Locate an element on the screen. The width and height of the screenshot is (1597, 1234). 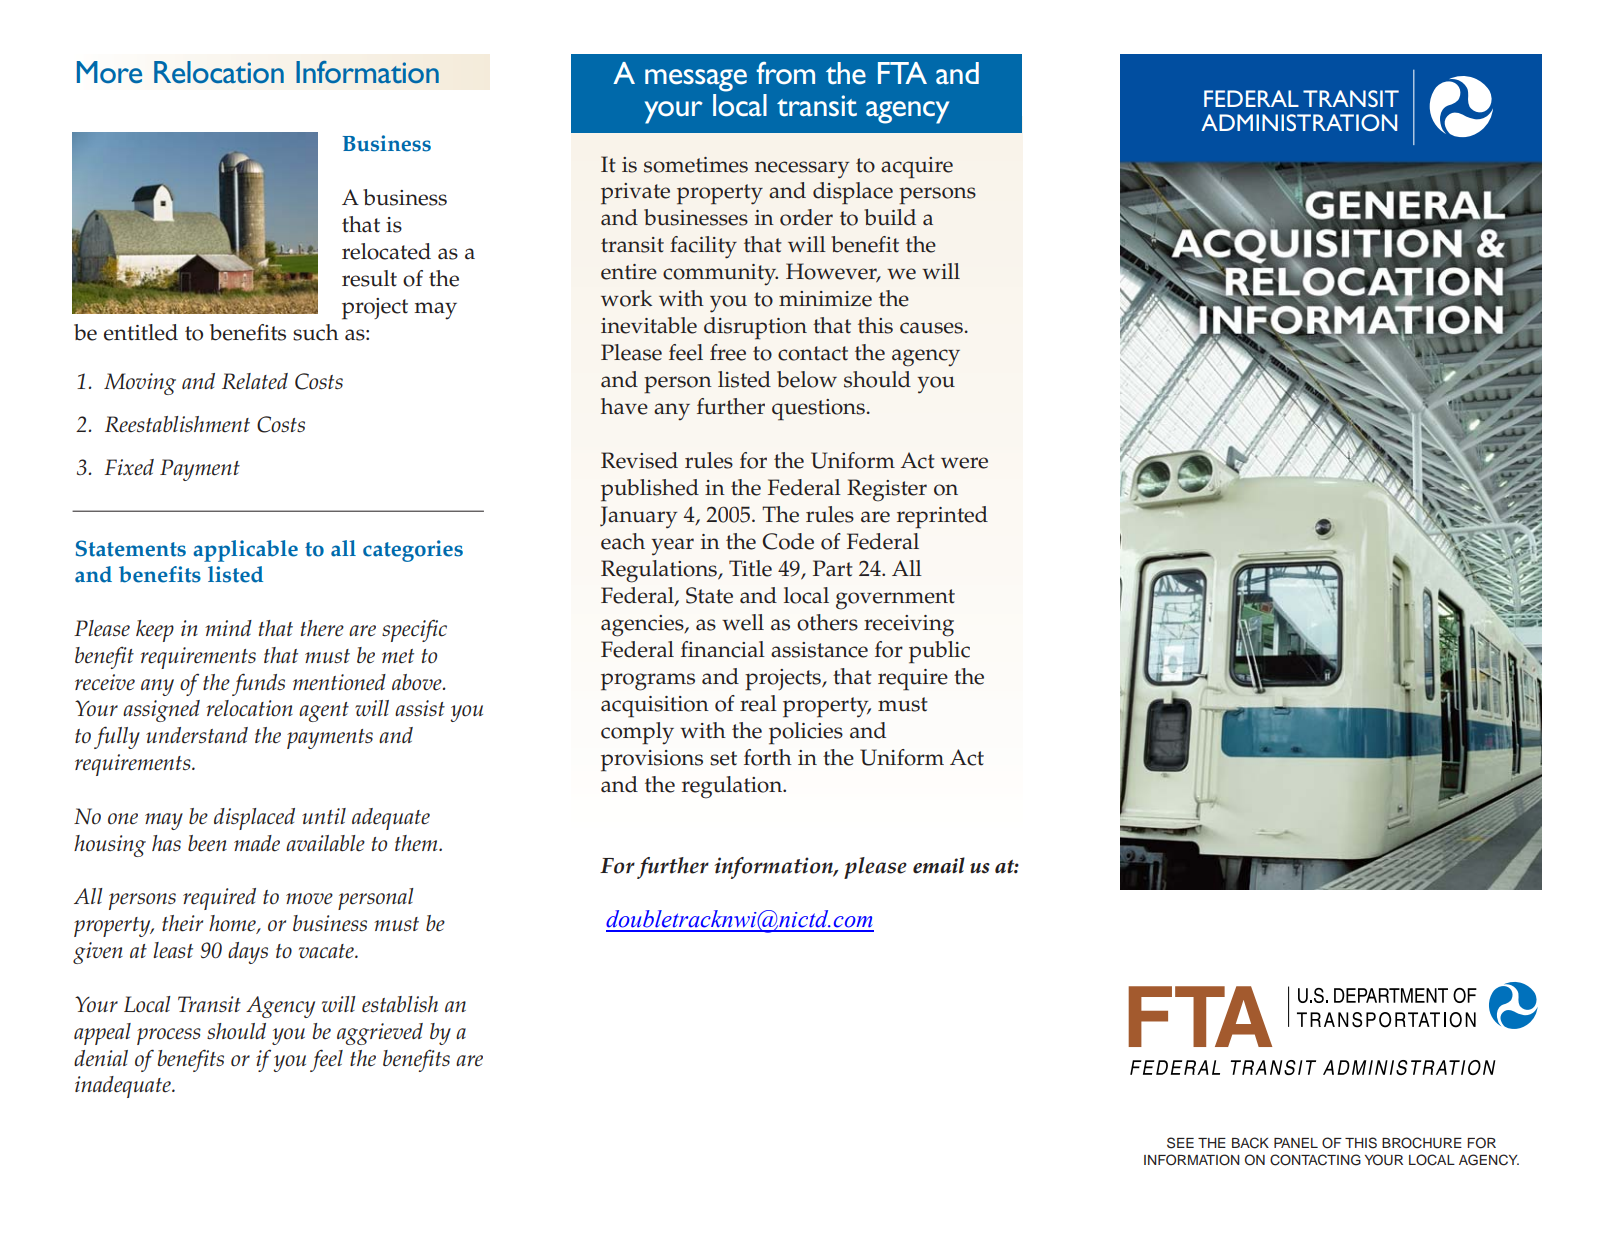
well is located at coordinates (743, 622).
